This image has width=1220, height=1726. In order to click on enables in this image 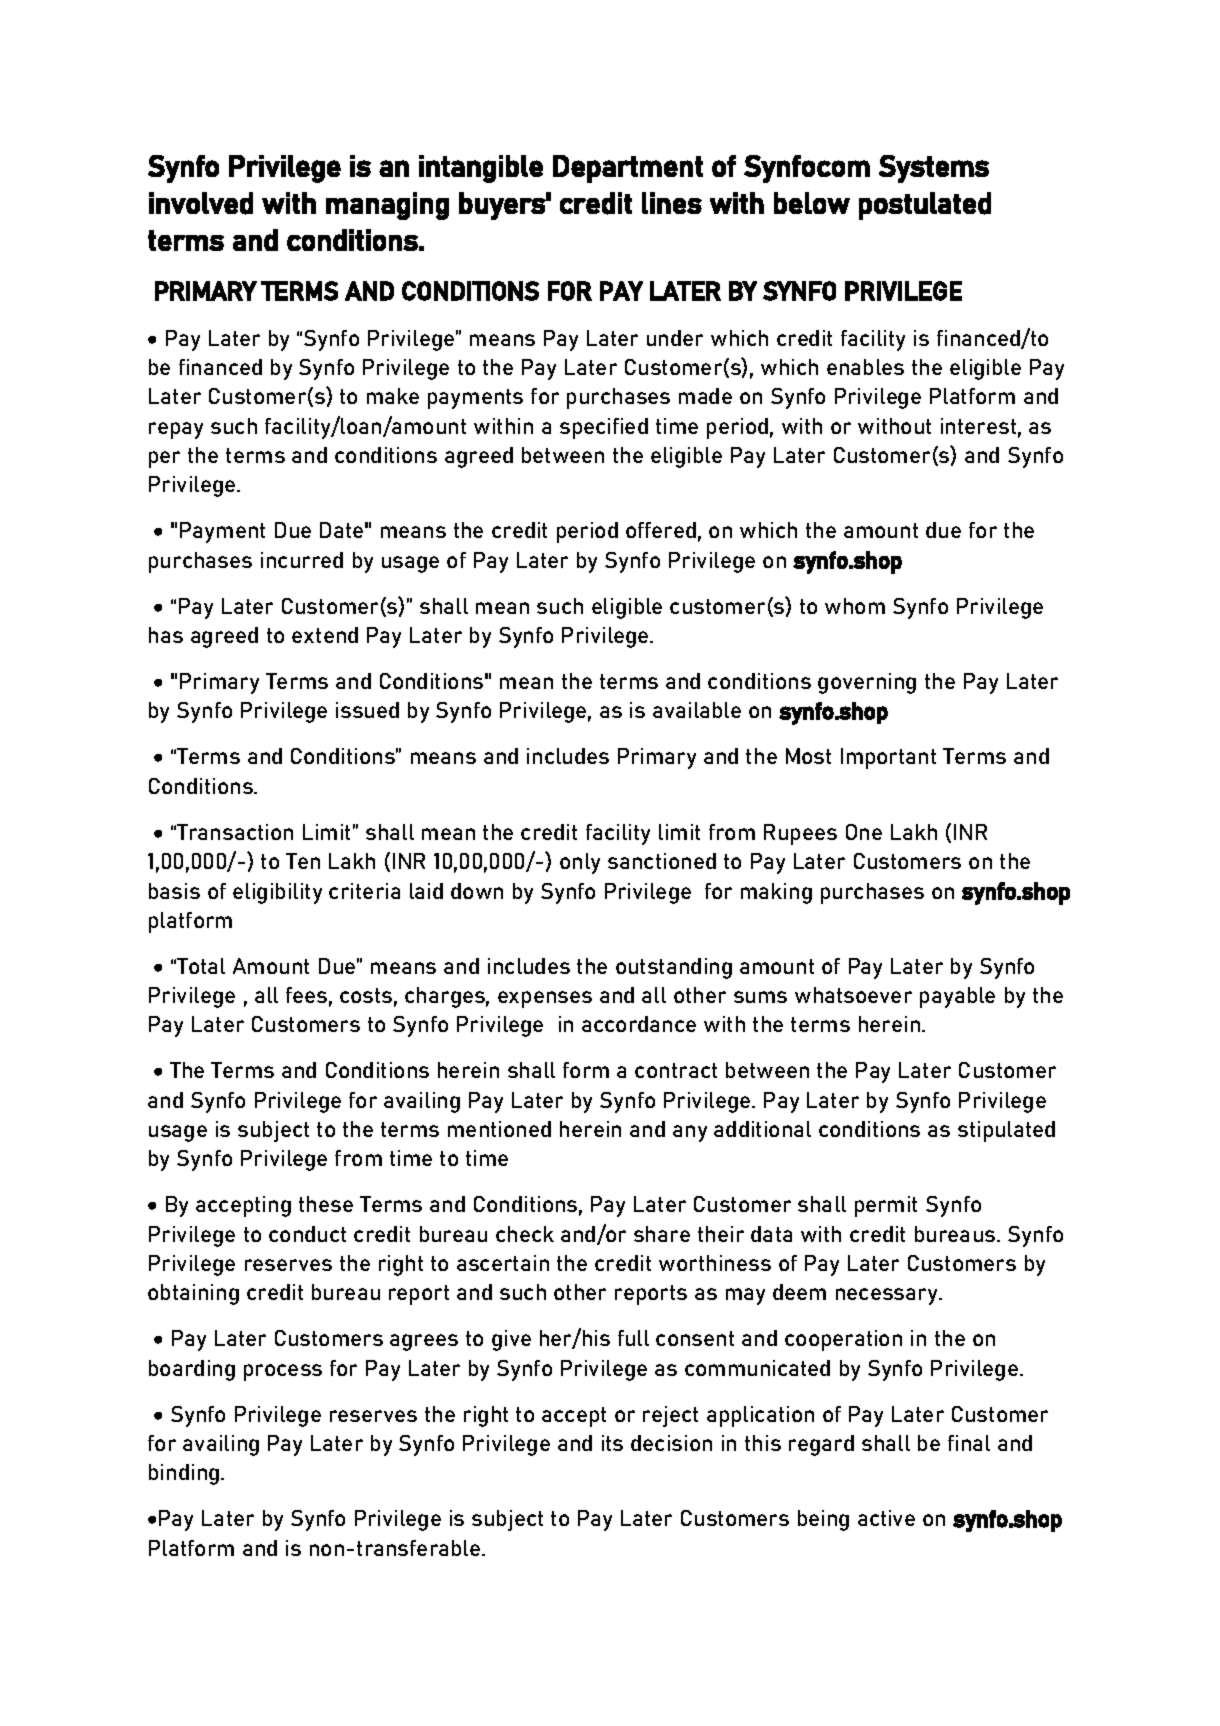, I will do `click(865, 367)`.
